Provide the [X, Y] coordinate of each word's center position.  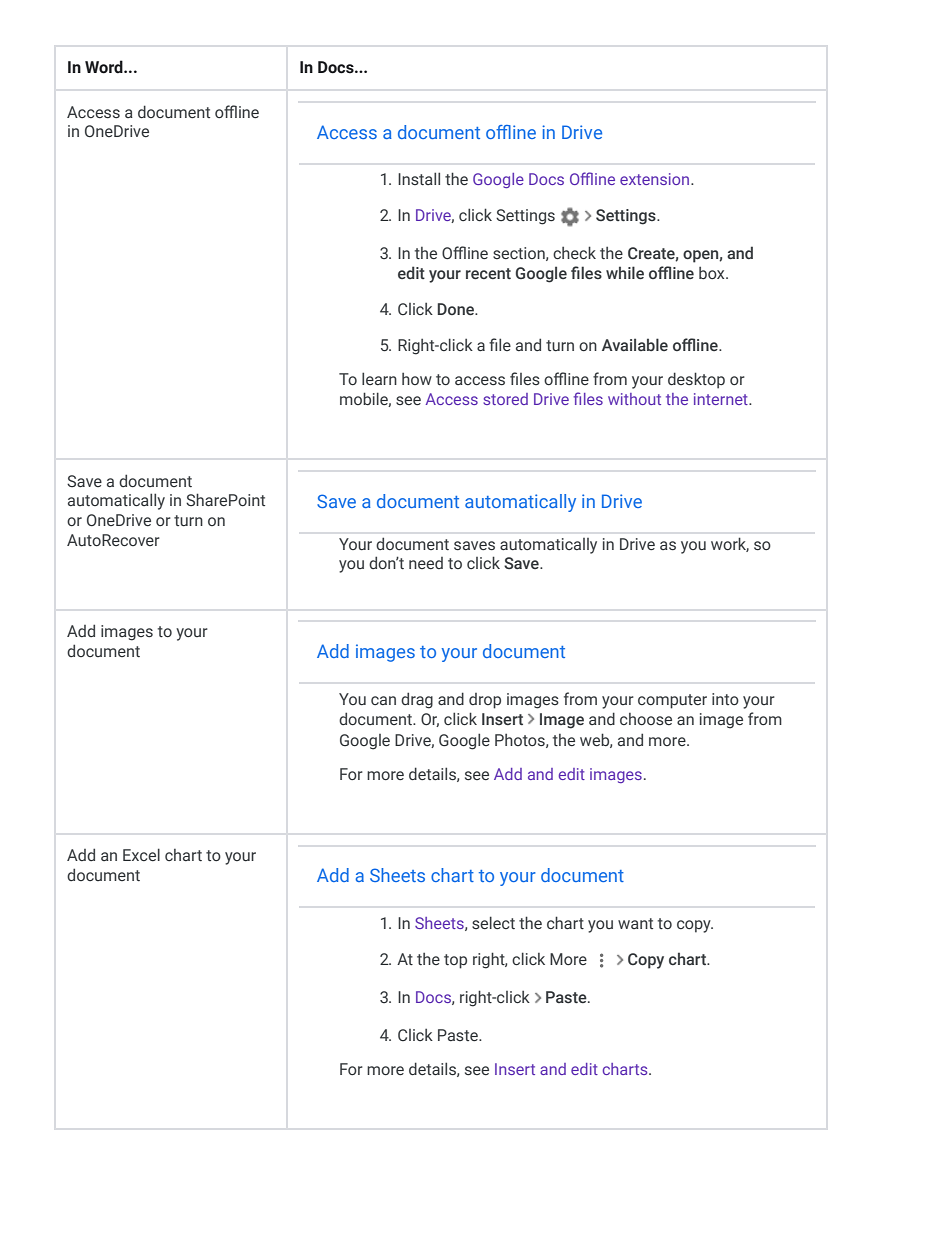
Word [105, 67]
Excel [141, 854]
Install [419, 178]
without [634, 399]
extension [656, 179]
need [426, 563]
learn [379, 378]
